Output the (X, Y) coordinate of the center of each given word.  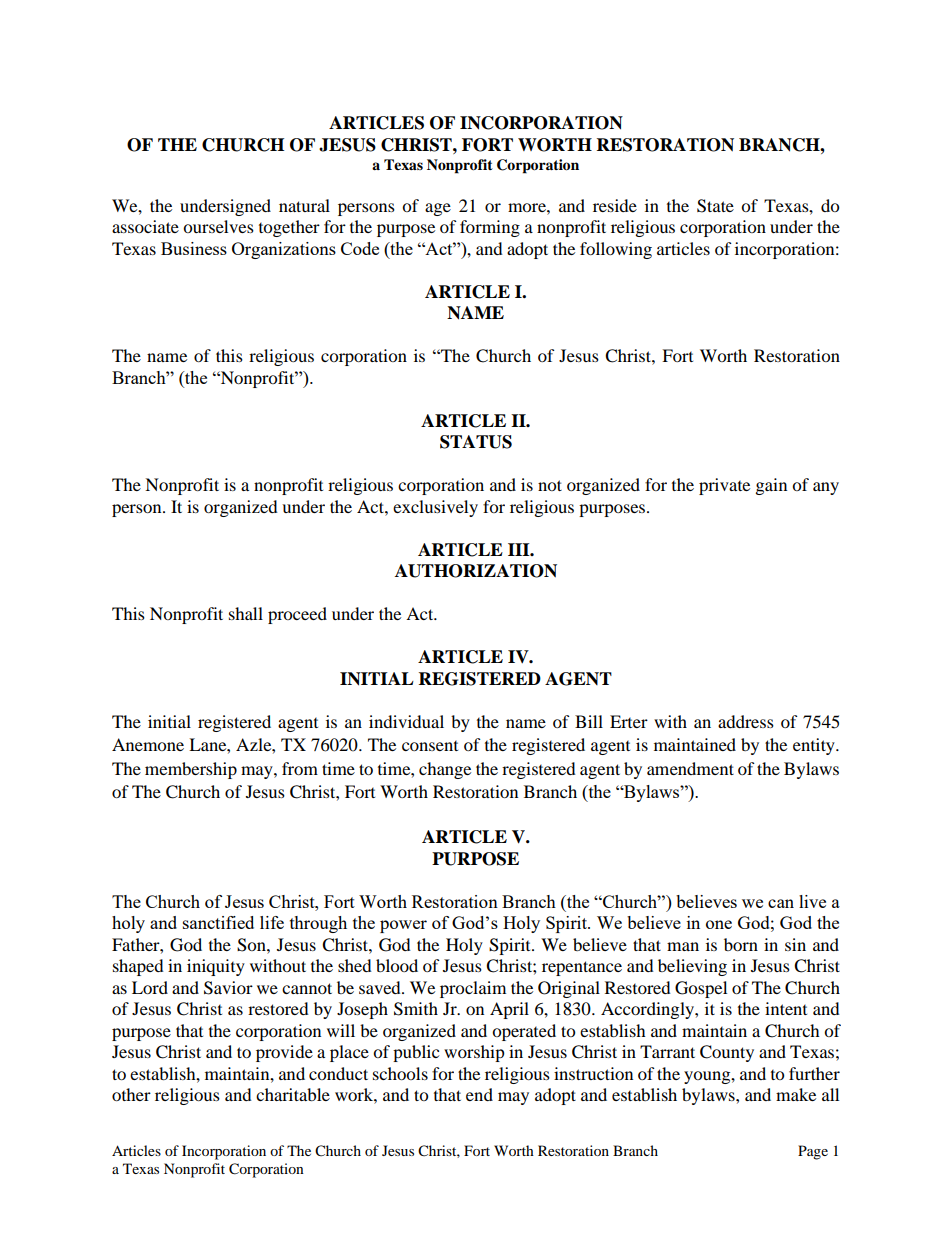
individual (406, 721)
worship (474, 1053)
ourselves (218, 226)
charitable (293, 1094)
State (715, 206)
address (746, 721)
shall (246, 613)
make (796, 1094)
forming (490, 228)
